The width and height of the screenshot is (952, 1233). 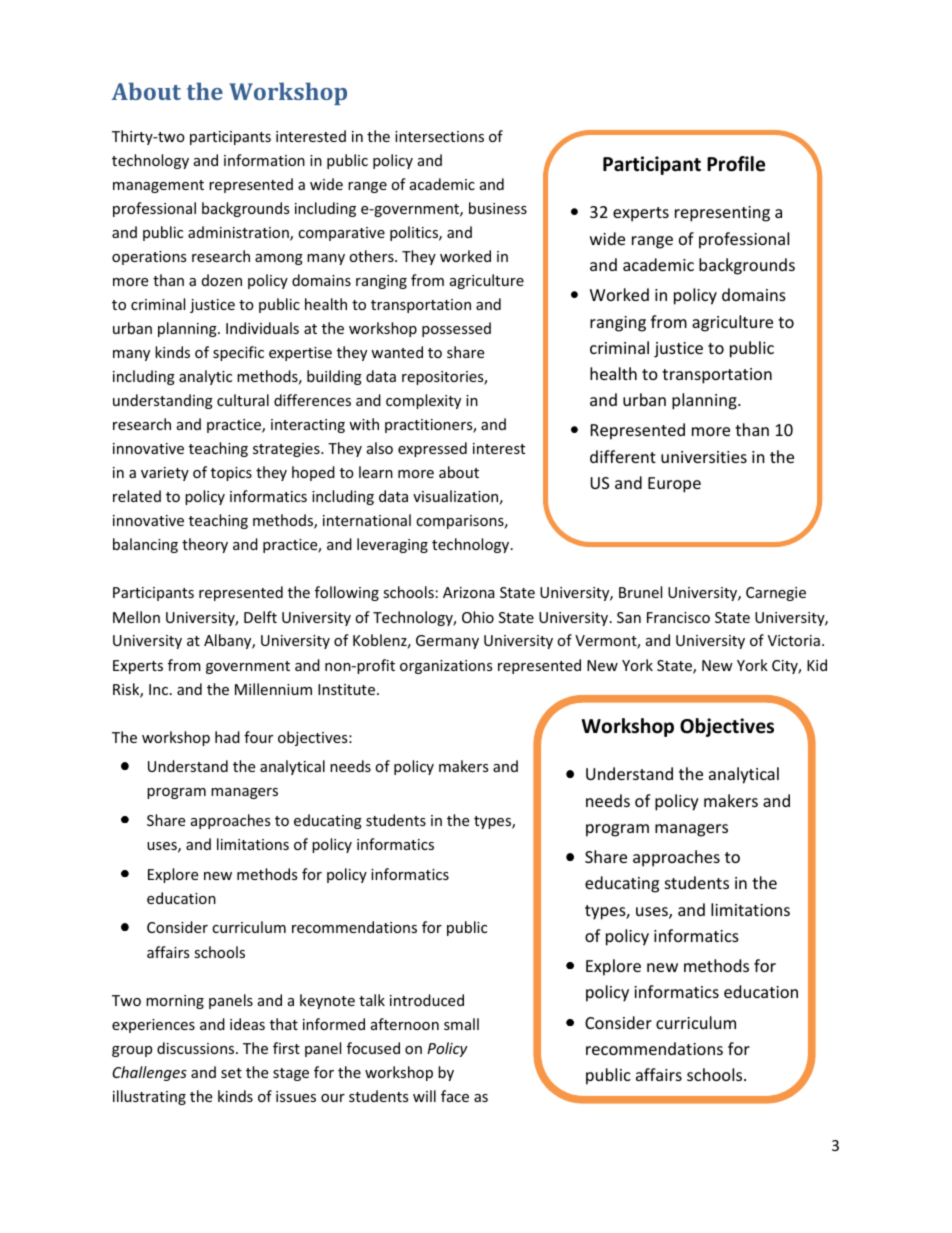 What do you see at coordinates (231, 1073) in the screenshot?
I see `set` at bounding box center [231, 1073].
